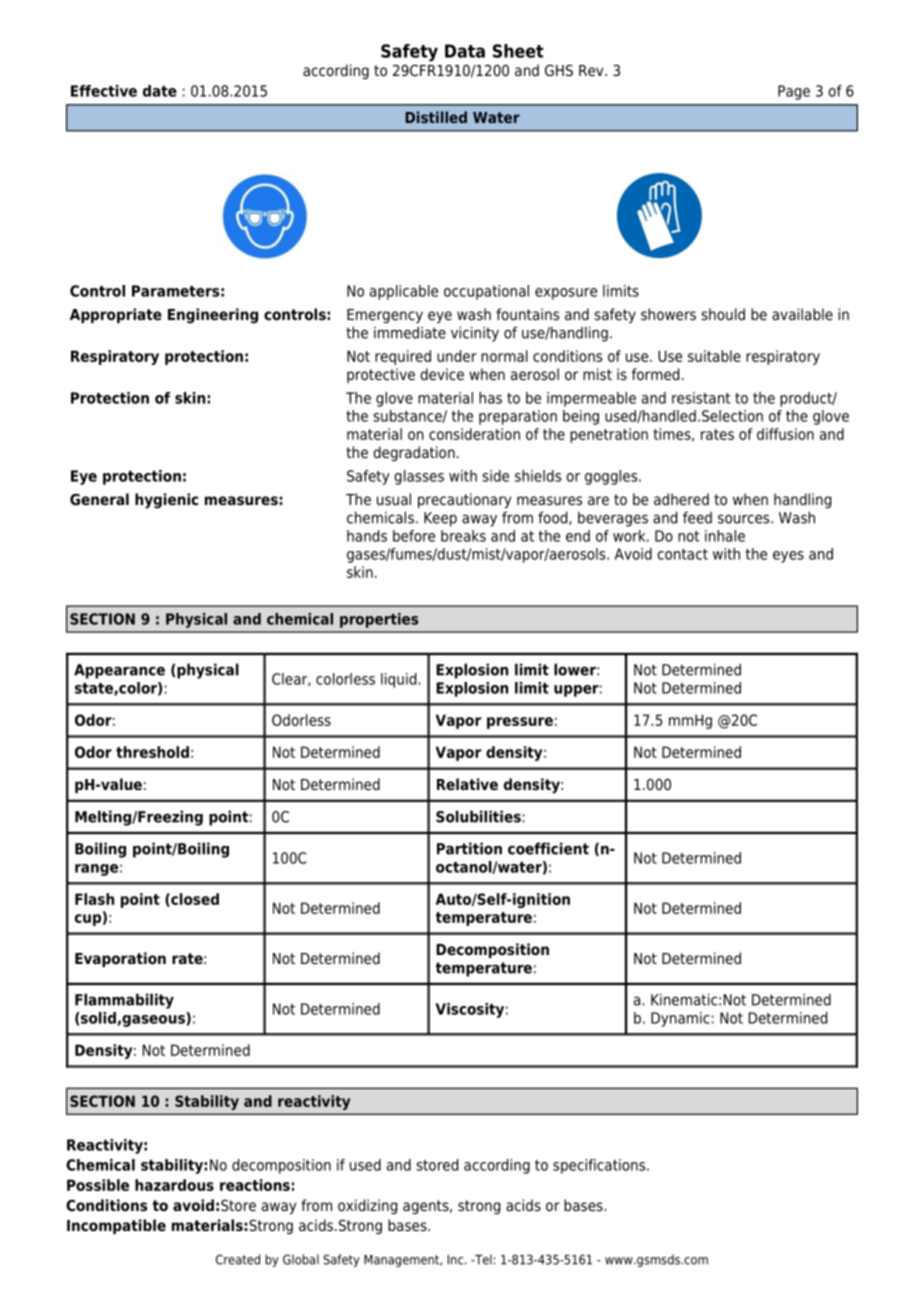 This document has height=1308, width=924. What do you see at coordinates (680, 1019) in the document?
I see `Dynamic` at bounding box center [680, 1019].
